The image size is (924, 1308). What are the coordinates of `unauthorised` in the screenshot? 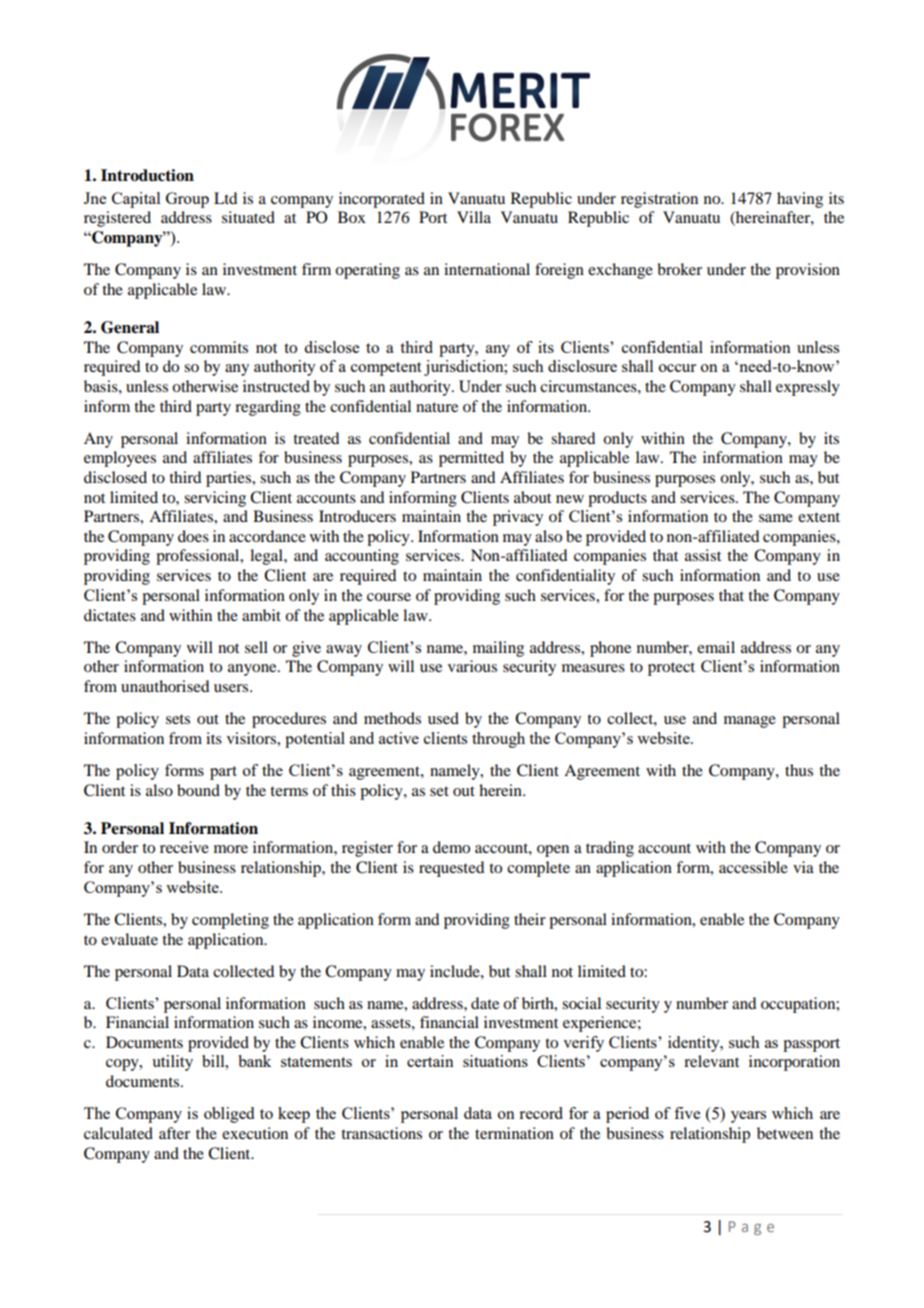 It's located at (165, 686).
